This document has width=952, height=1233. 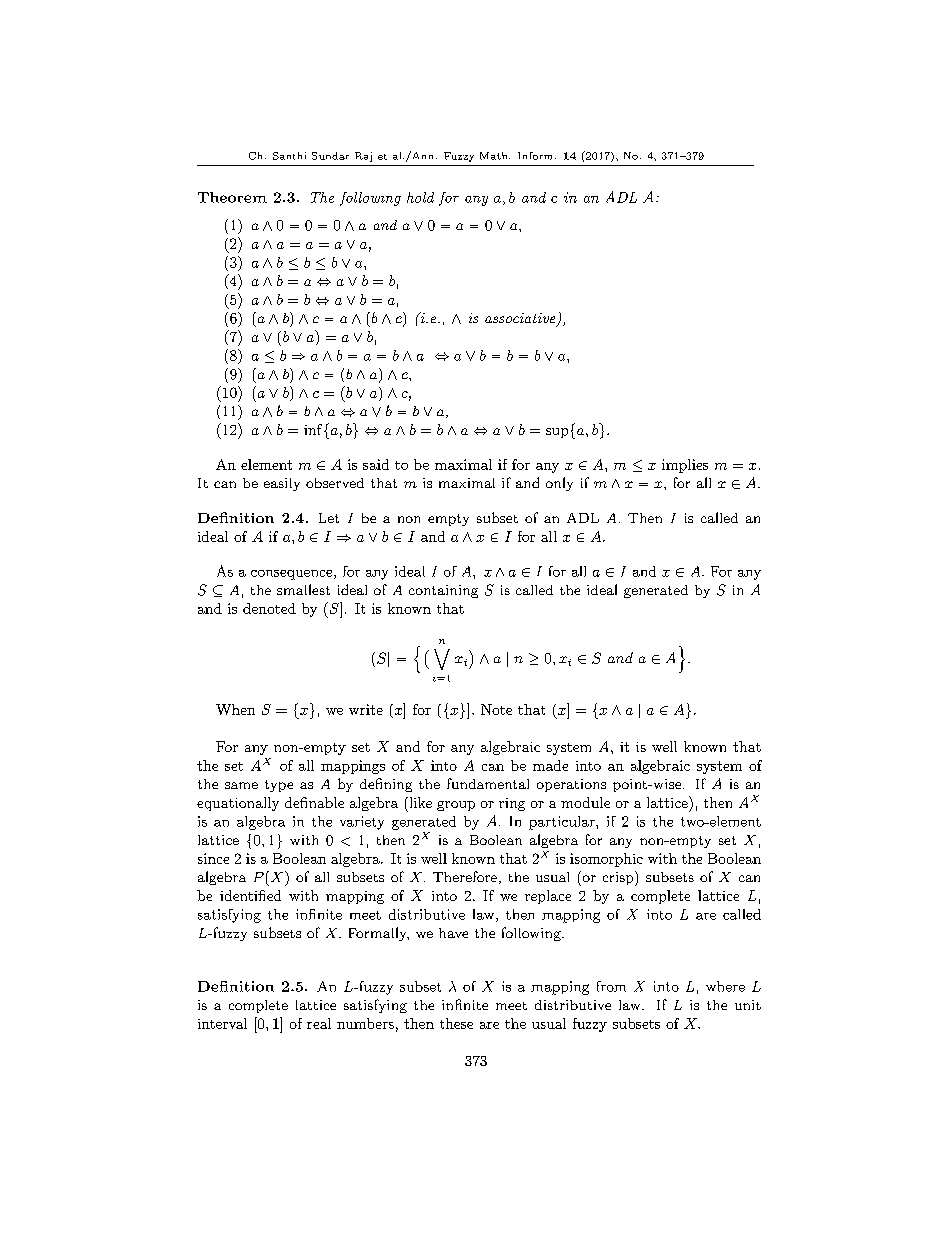 What do you see at coordinates (232, 197) in the document?
I see `Theorem` at bounding box center [232, 197].
